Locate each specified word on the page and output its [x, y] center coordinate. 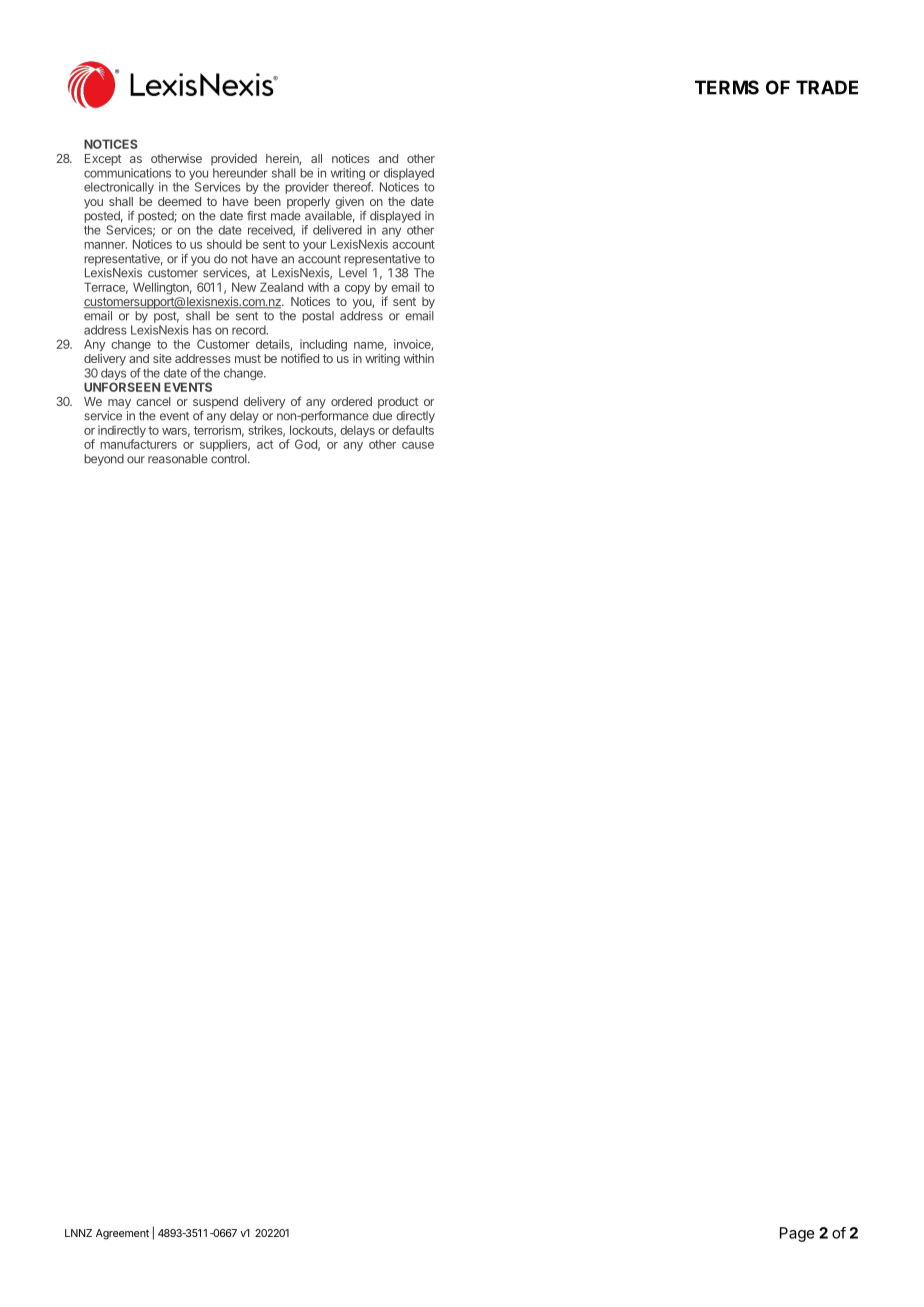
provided [234, 159]
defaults [413, 430]
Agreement [122, 1234]
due [382, 416]
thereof [353, 187]
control [230, 459]
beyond [104, 460]
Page [797, 1234]
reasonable [178, 459]
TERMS [727, 87]
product [398, 403]
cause [418, 445]
